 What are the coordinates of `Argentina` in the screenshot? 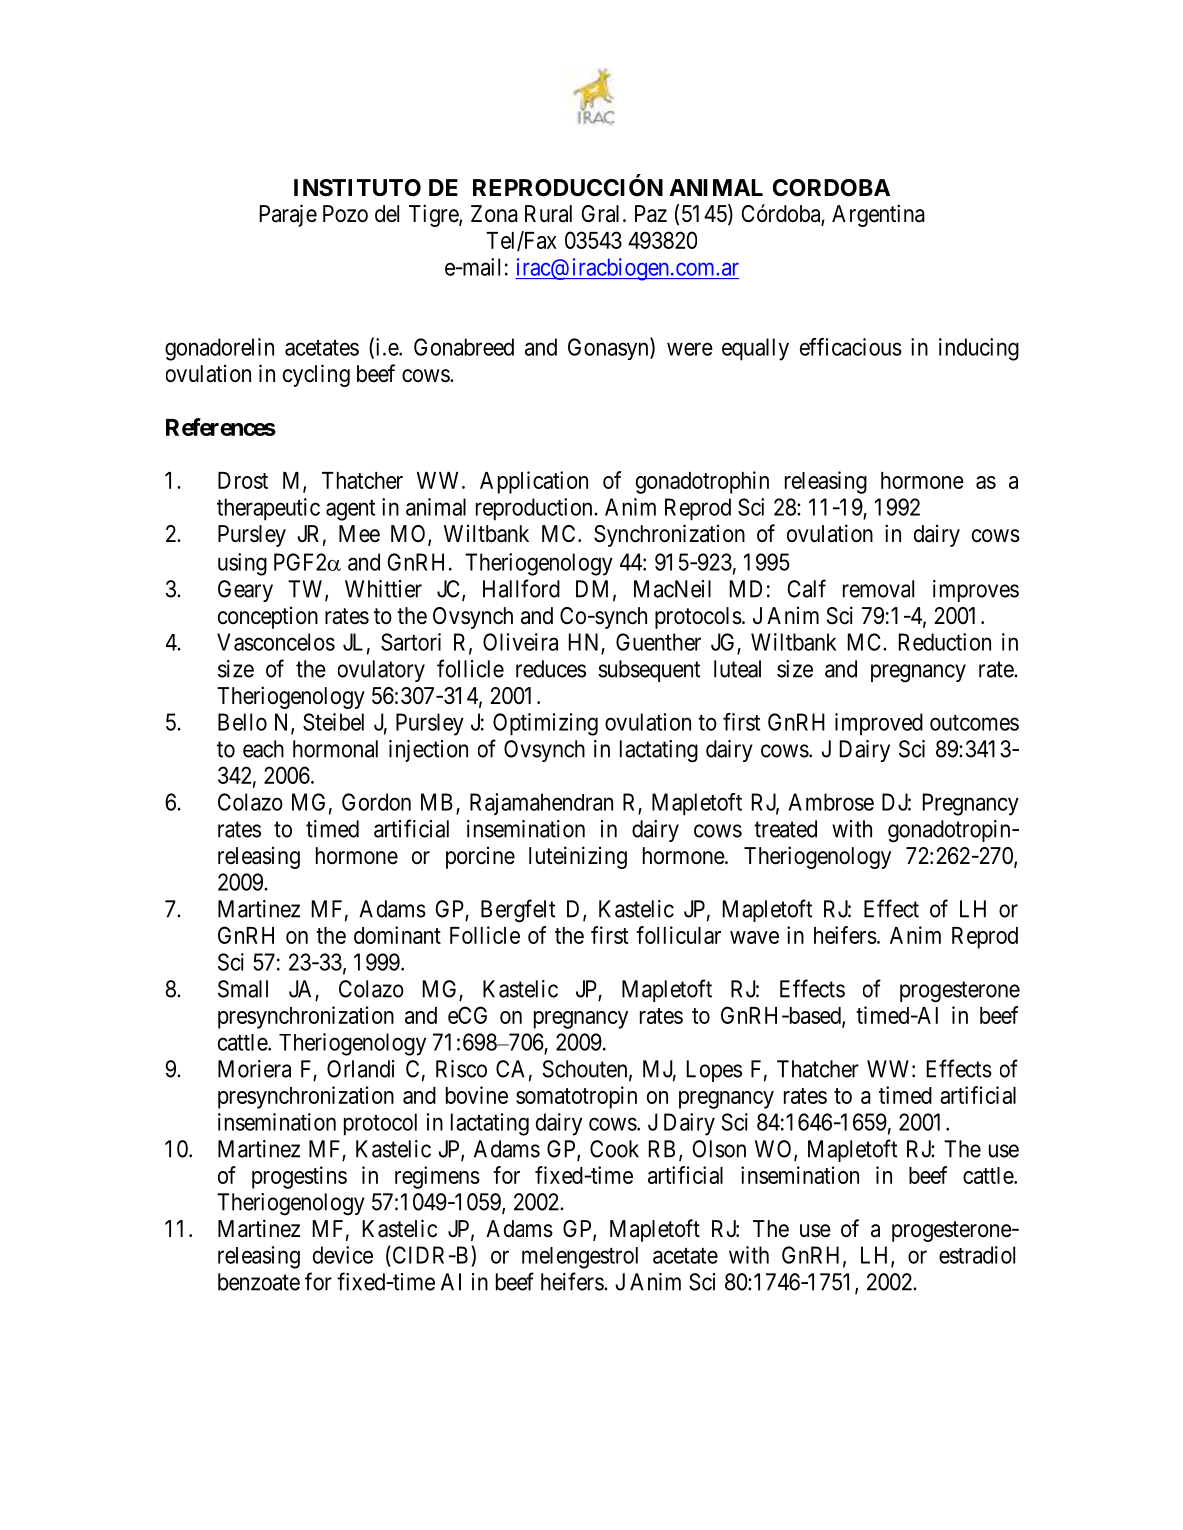 It's located at (878, 215).
